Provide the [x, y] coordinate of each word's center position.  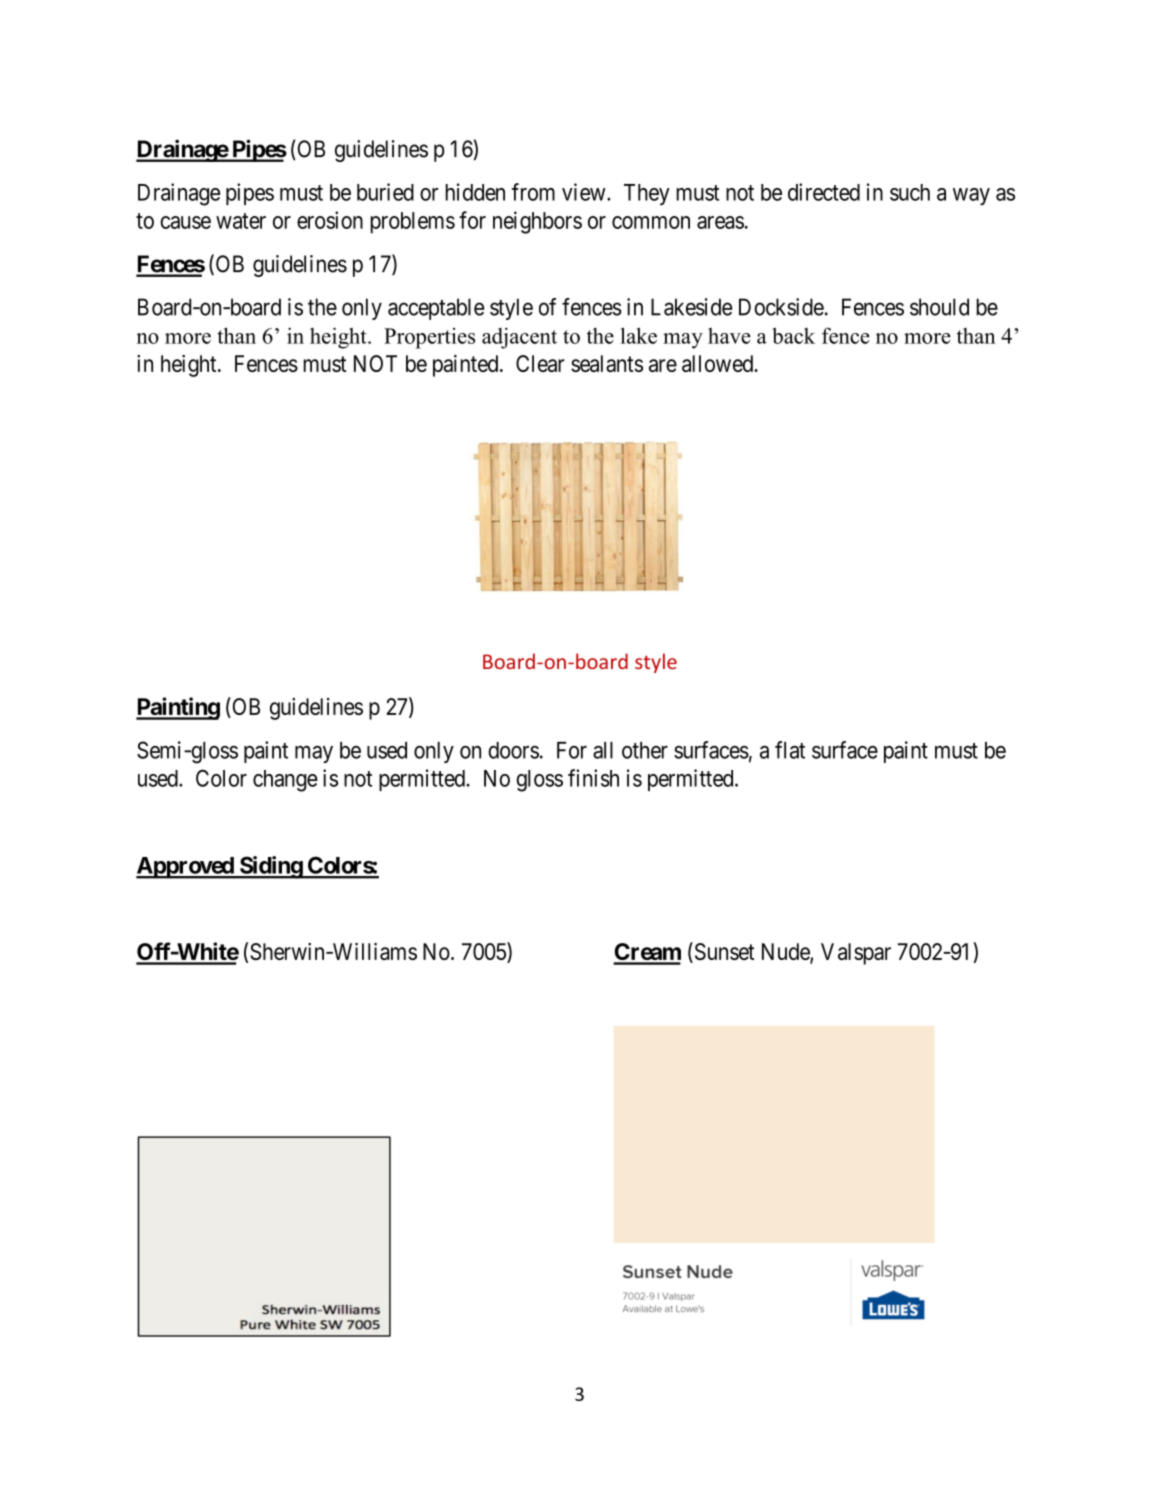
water [241, 221]
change [285, 781]
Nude [786, 953]
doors [513, 750]
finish [593, 778]
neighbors [537, 222]
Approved [186, 868]
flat [790, 750]
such [910, 192]
